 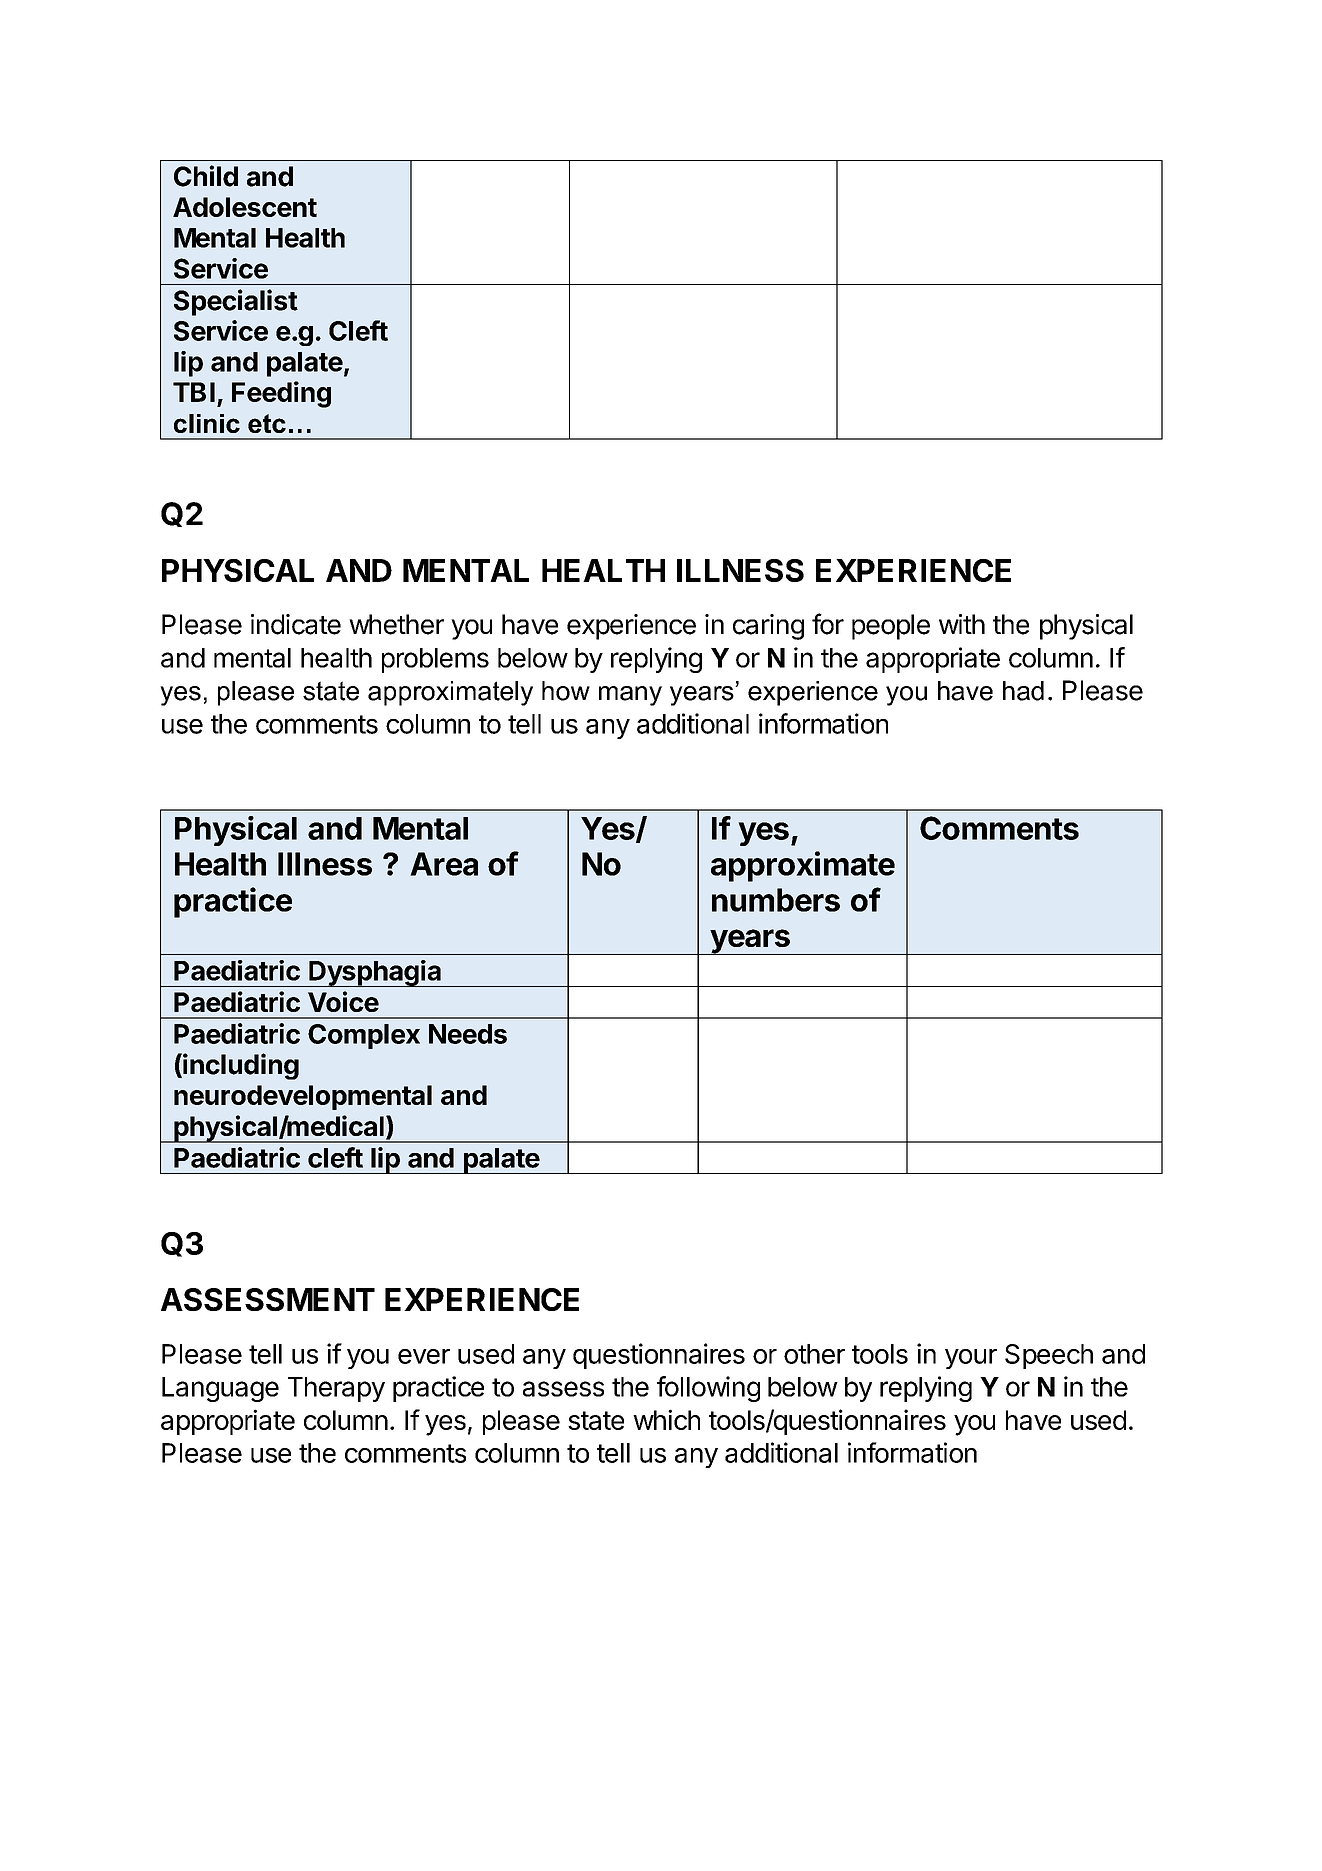 I want to click on caring, so click(x=768, y=627).
